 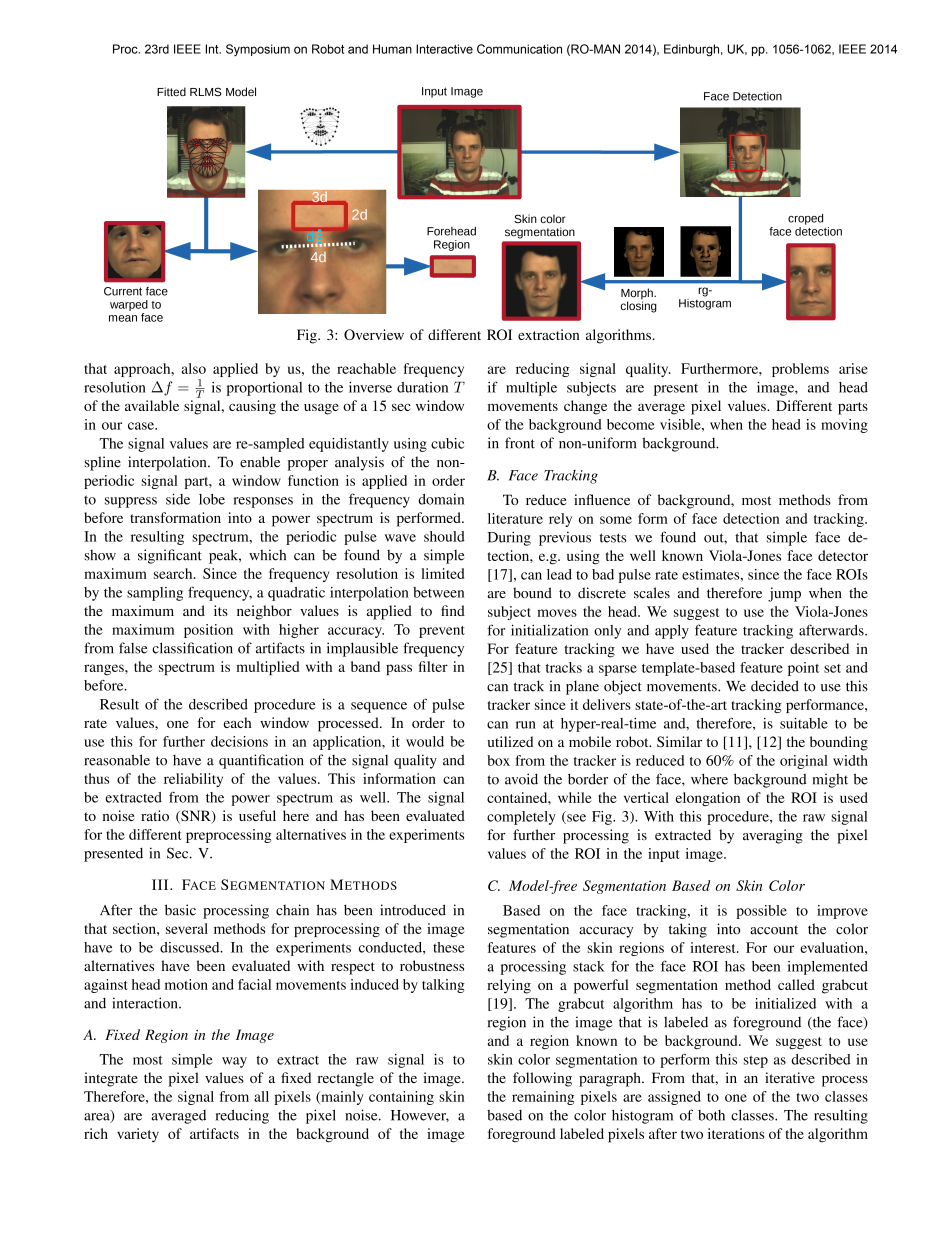 What do you see at coordinates (784, 594) in the screenshot?
I see `jump` at bounding box center [784, 594].
